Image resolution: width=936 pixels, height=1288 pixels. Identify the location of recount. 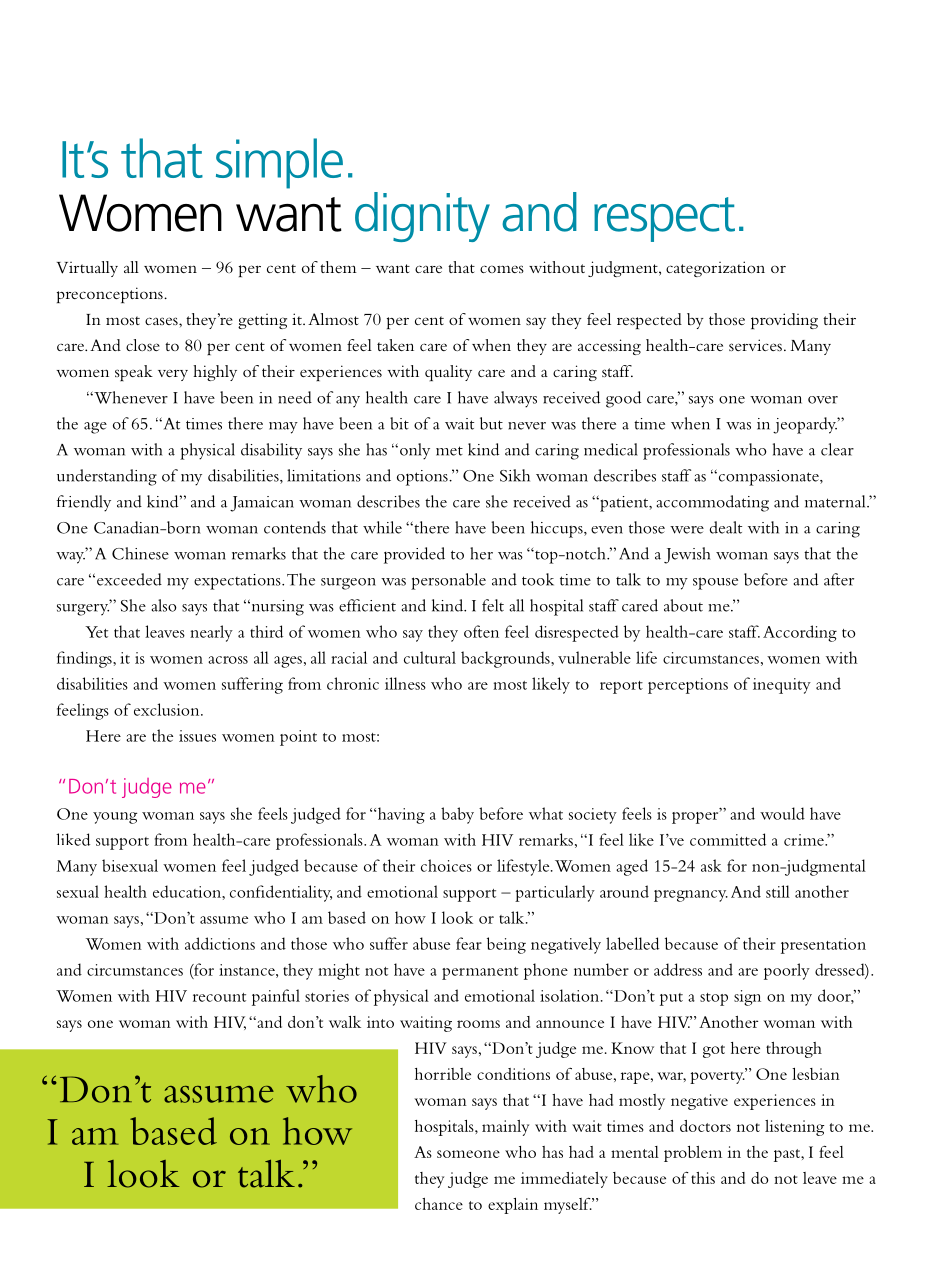
(219, 997).
